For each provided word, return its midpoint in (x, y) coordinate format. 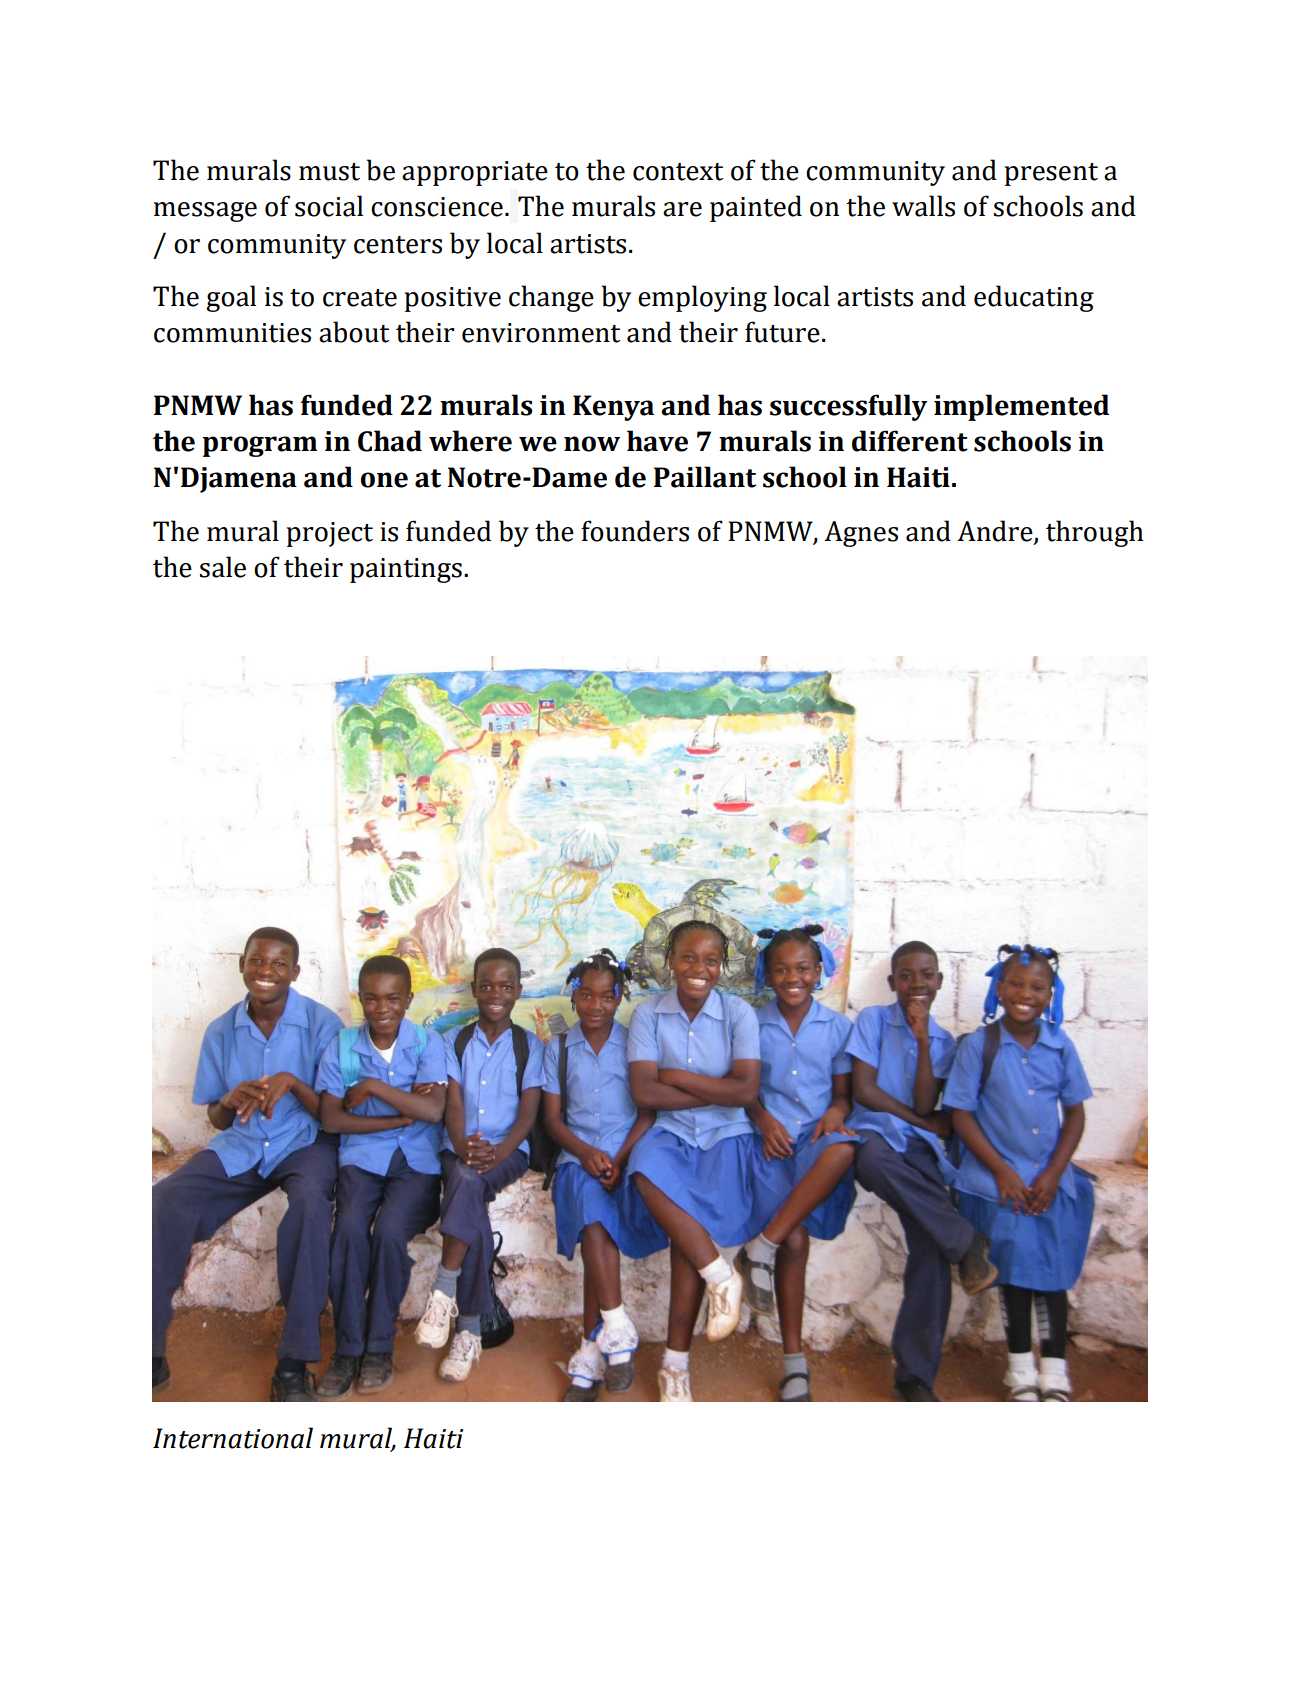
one (384, 480)
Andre (996, 531)
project (330, 534)
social (329, 206)
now (592, 444)
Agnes (861, 534)
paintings (406, 570)
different (910, 441)
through (1095, 533)
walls (923, 206)
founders (635, 531)
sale (223, 567)
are (682, 209)
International (233, 1438)
